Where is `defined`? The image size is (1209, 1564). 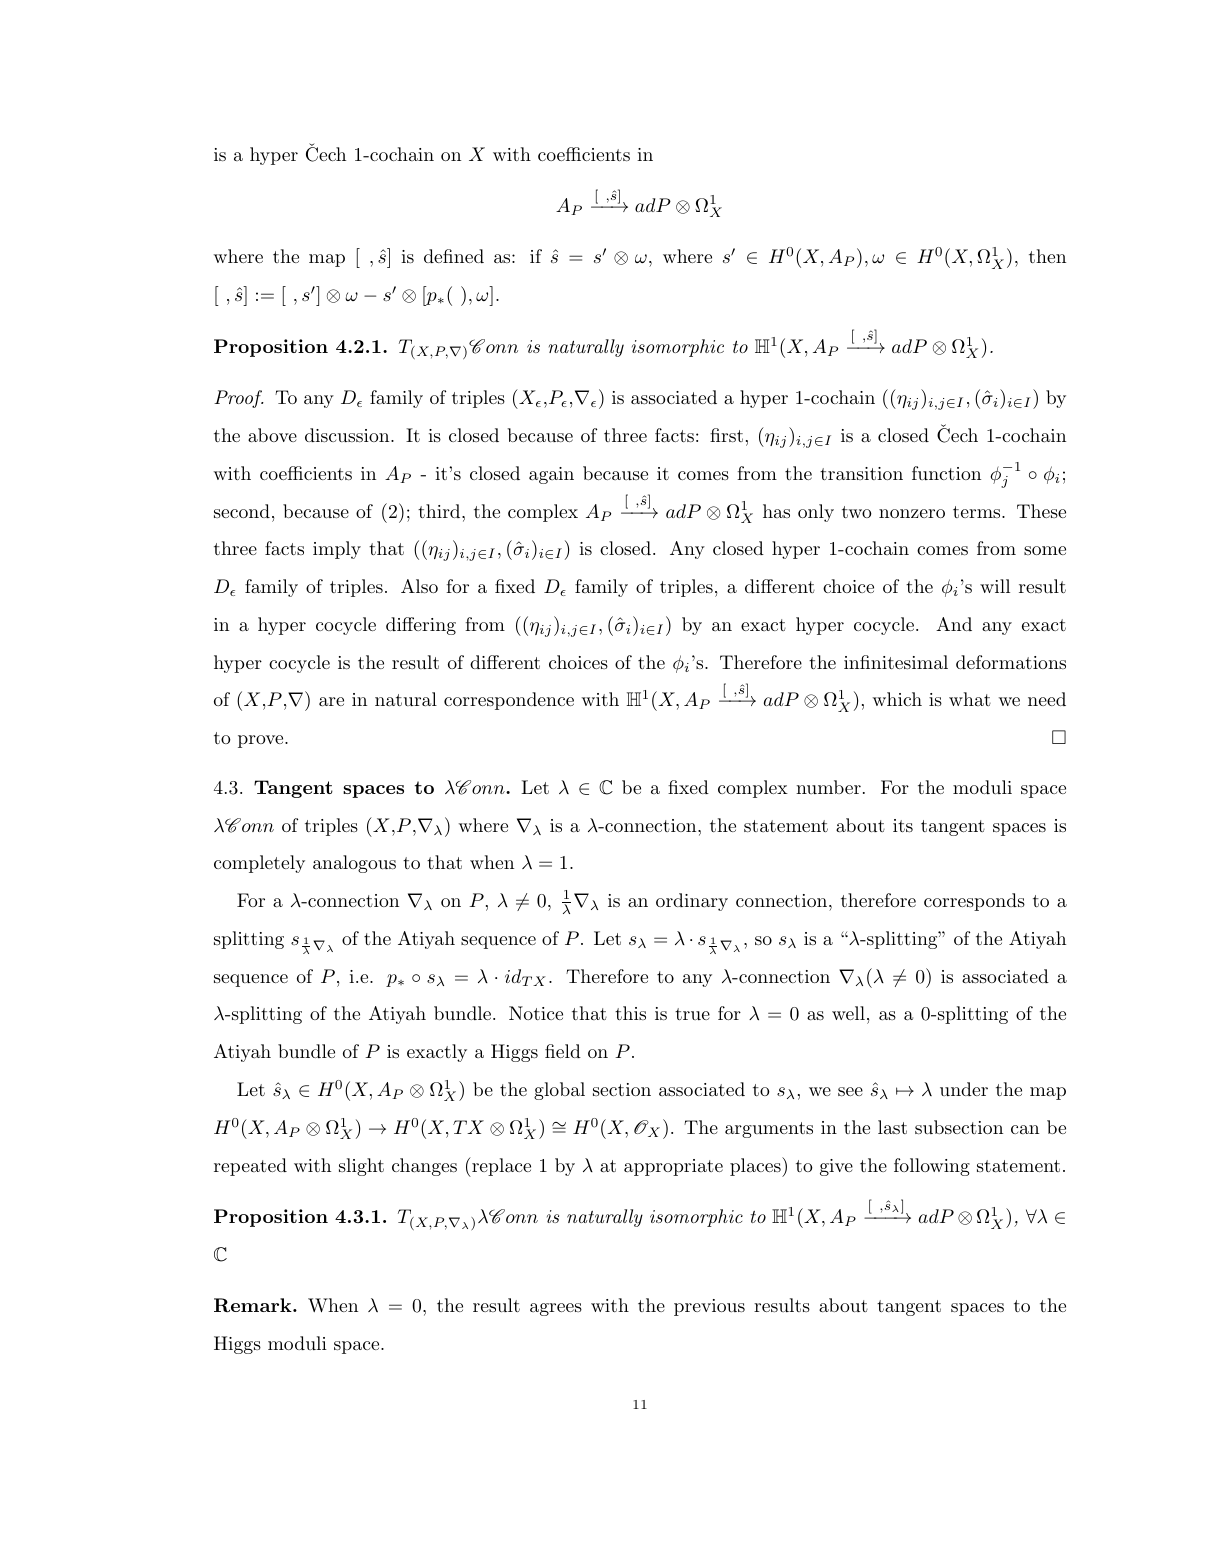 defined is located at coordinates (454, 256).
